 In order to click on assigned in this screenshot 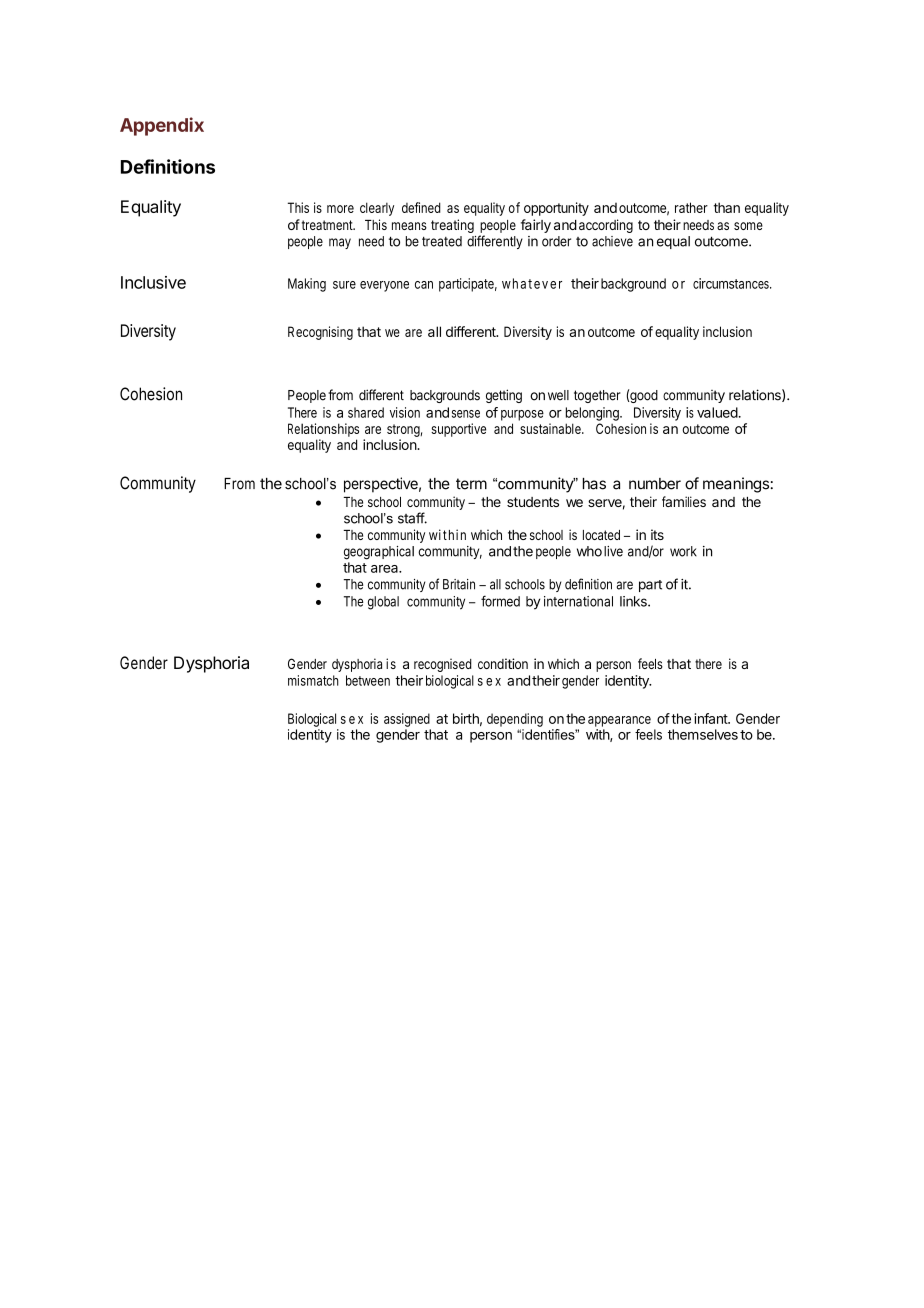, I will do `click(407, 720)`.
